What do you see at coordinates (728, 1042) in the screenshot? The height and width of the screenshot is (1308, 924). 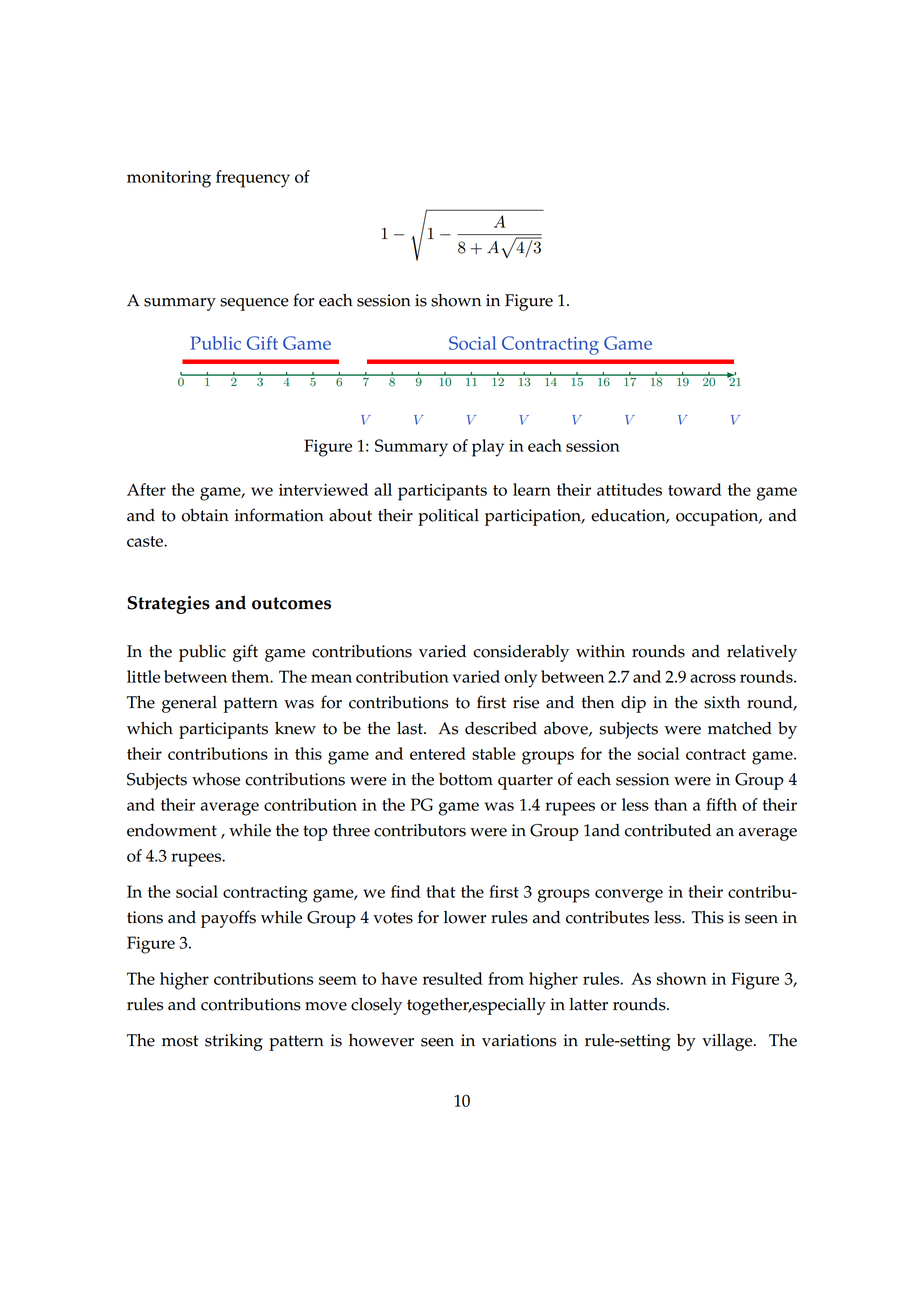 I see `village` at bounding box center [728, 1042].
